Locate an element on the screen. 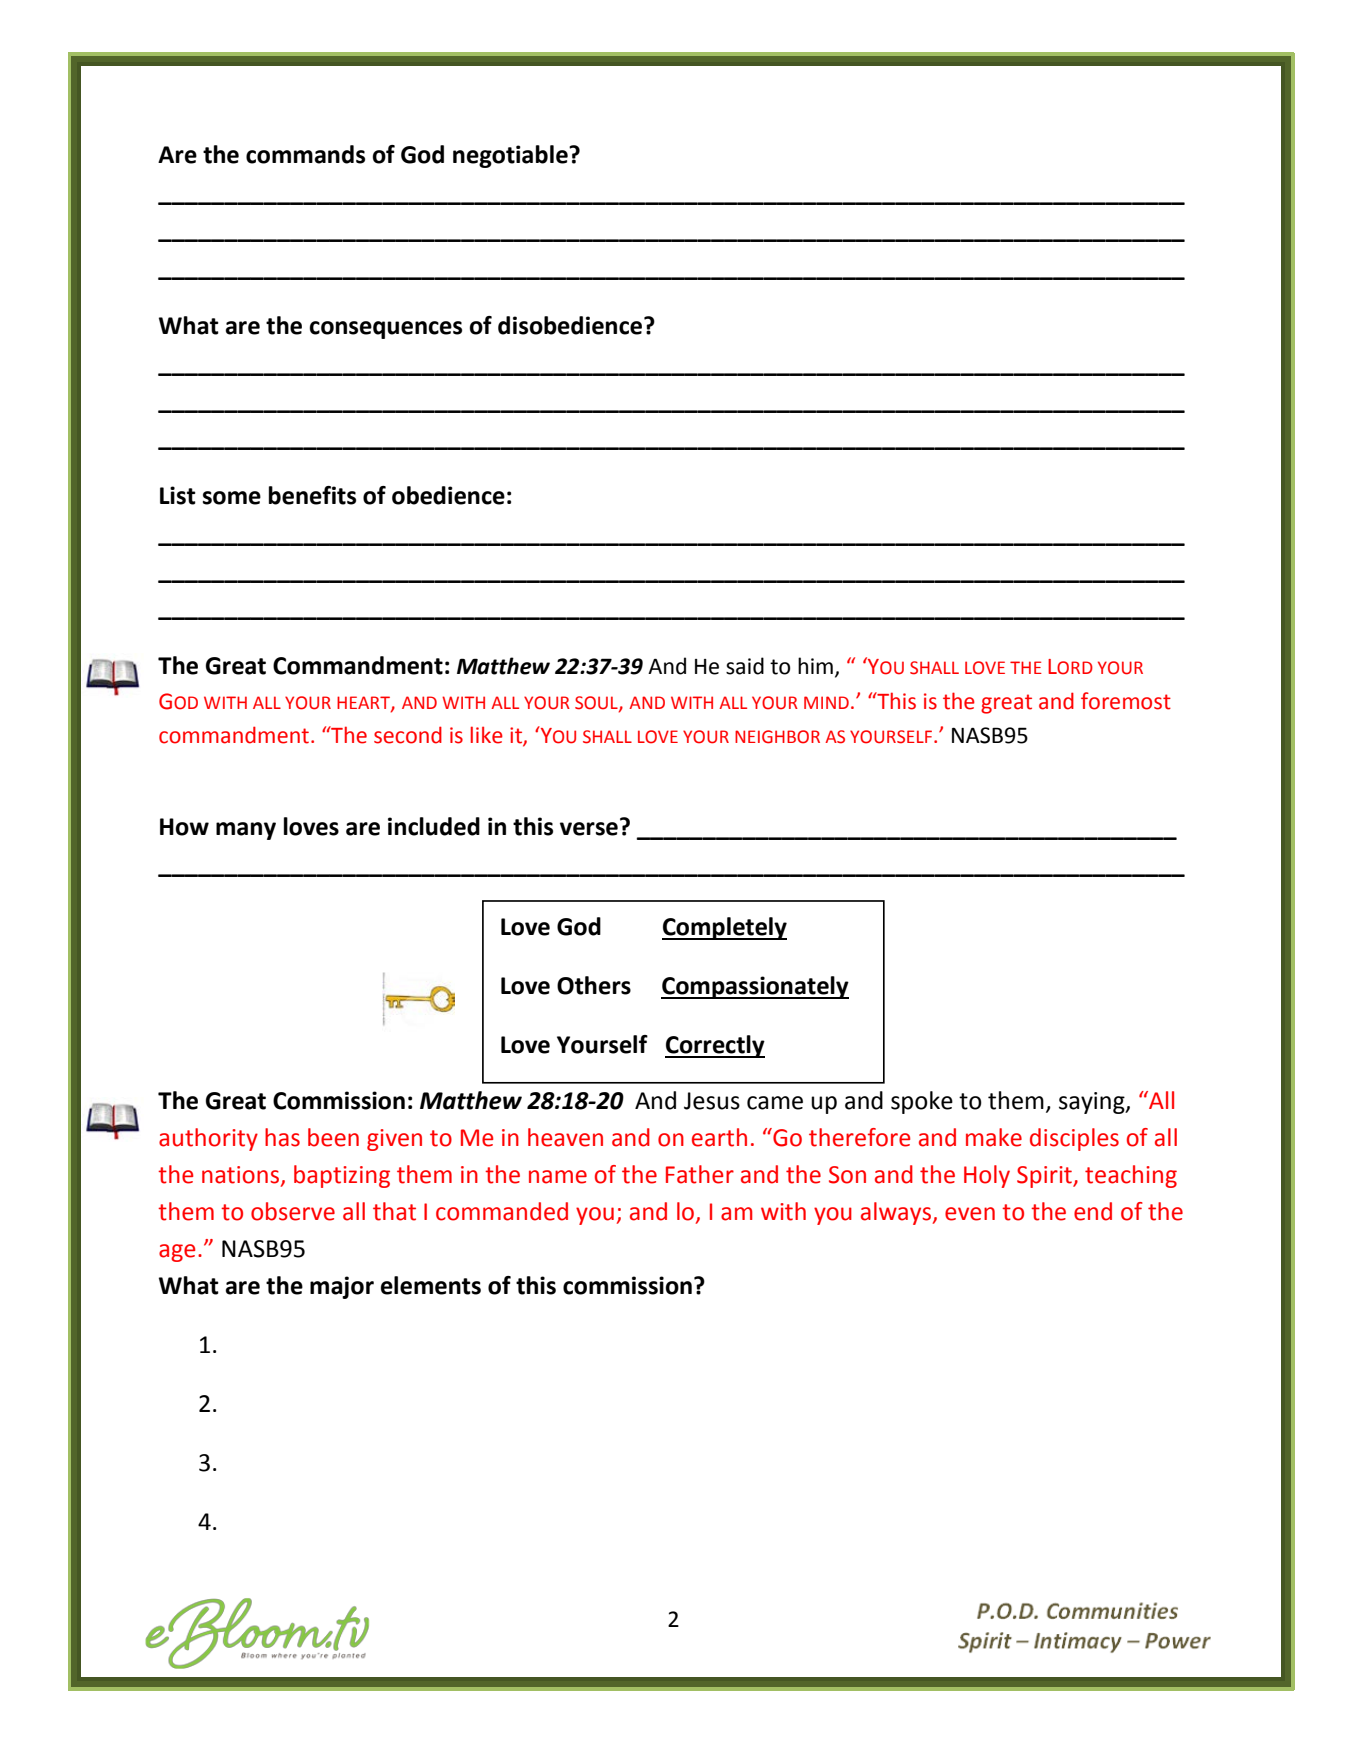 The height and width of the screenshot is (1743, 1347). has is located at coordinates (282, 1137).
